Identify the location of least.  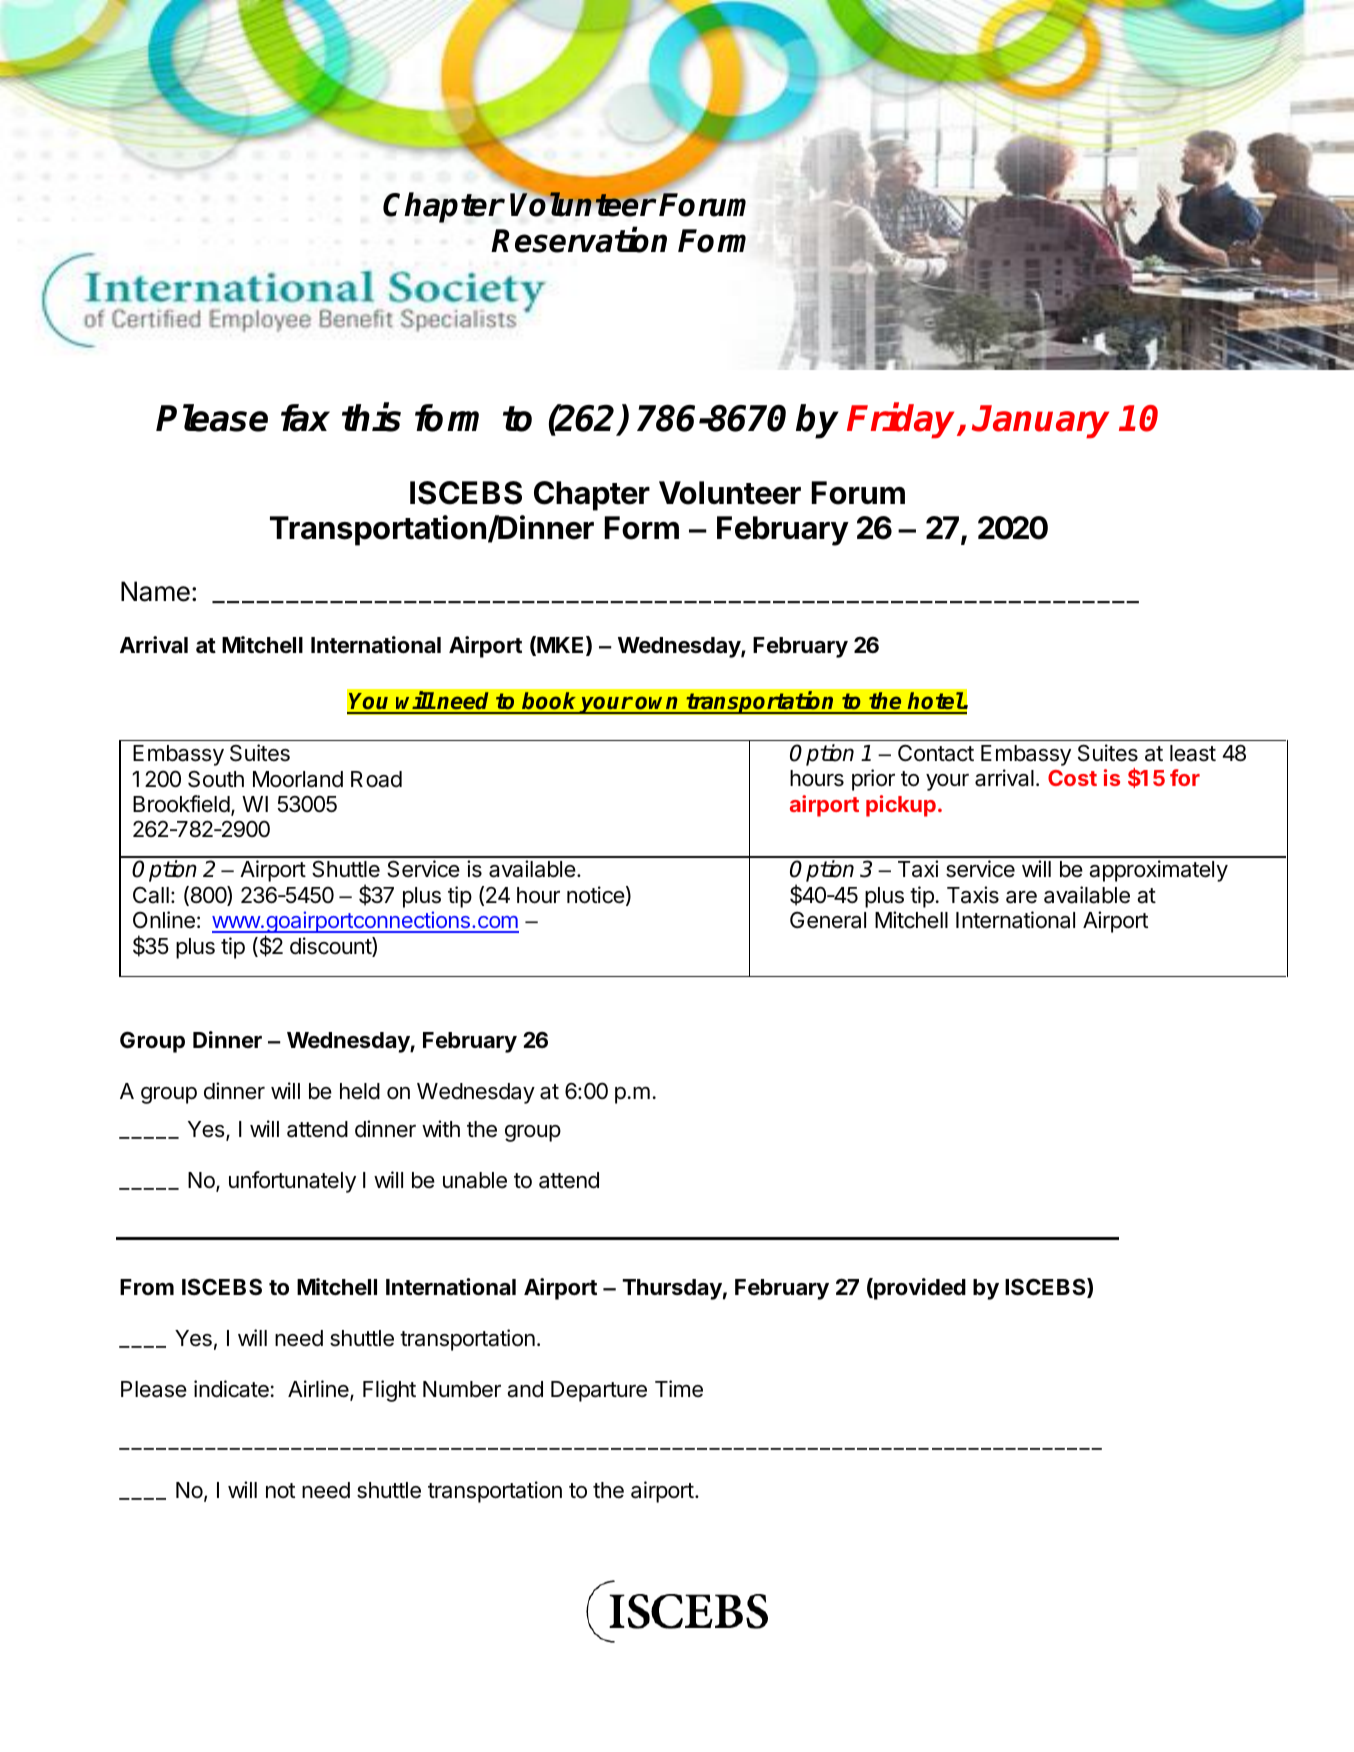
(1193, 753).
